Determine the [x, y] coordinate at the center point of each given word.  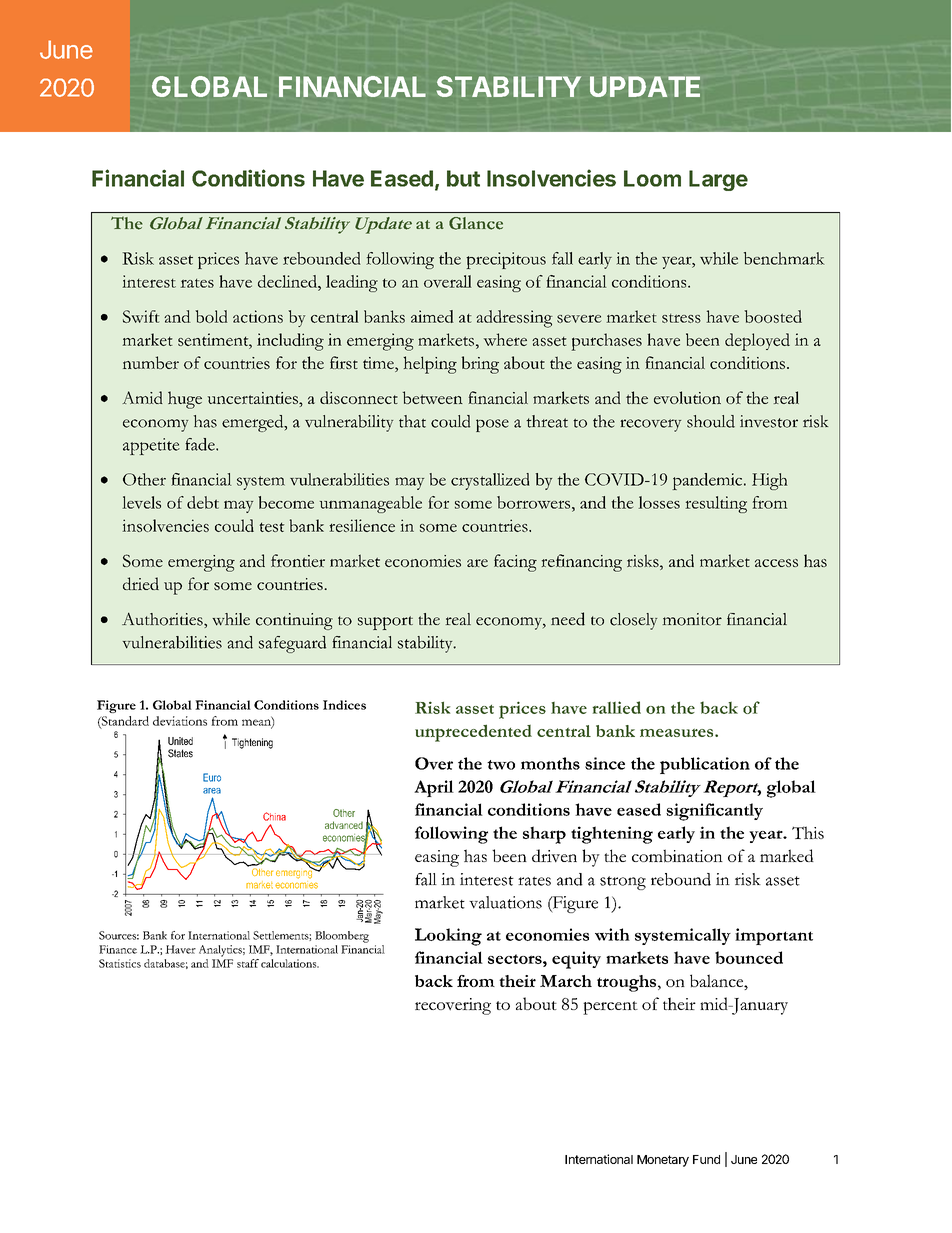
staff [248, 963]
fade [201, 444]
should [711, 421]
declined [288, 281]
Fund [706, 1159]
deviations [180, 721]
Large [718, 180]
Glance [476, 223]
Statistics [120, 963]
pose [492, 425]
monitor [692, 619]
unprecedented [473, 733]
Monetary [663, 1161]
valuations [505, 902]
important [774, 936]
